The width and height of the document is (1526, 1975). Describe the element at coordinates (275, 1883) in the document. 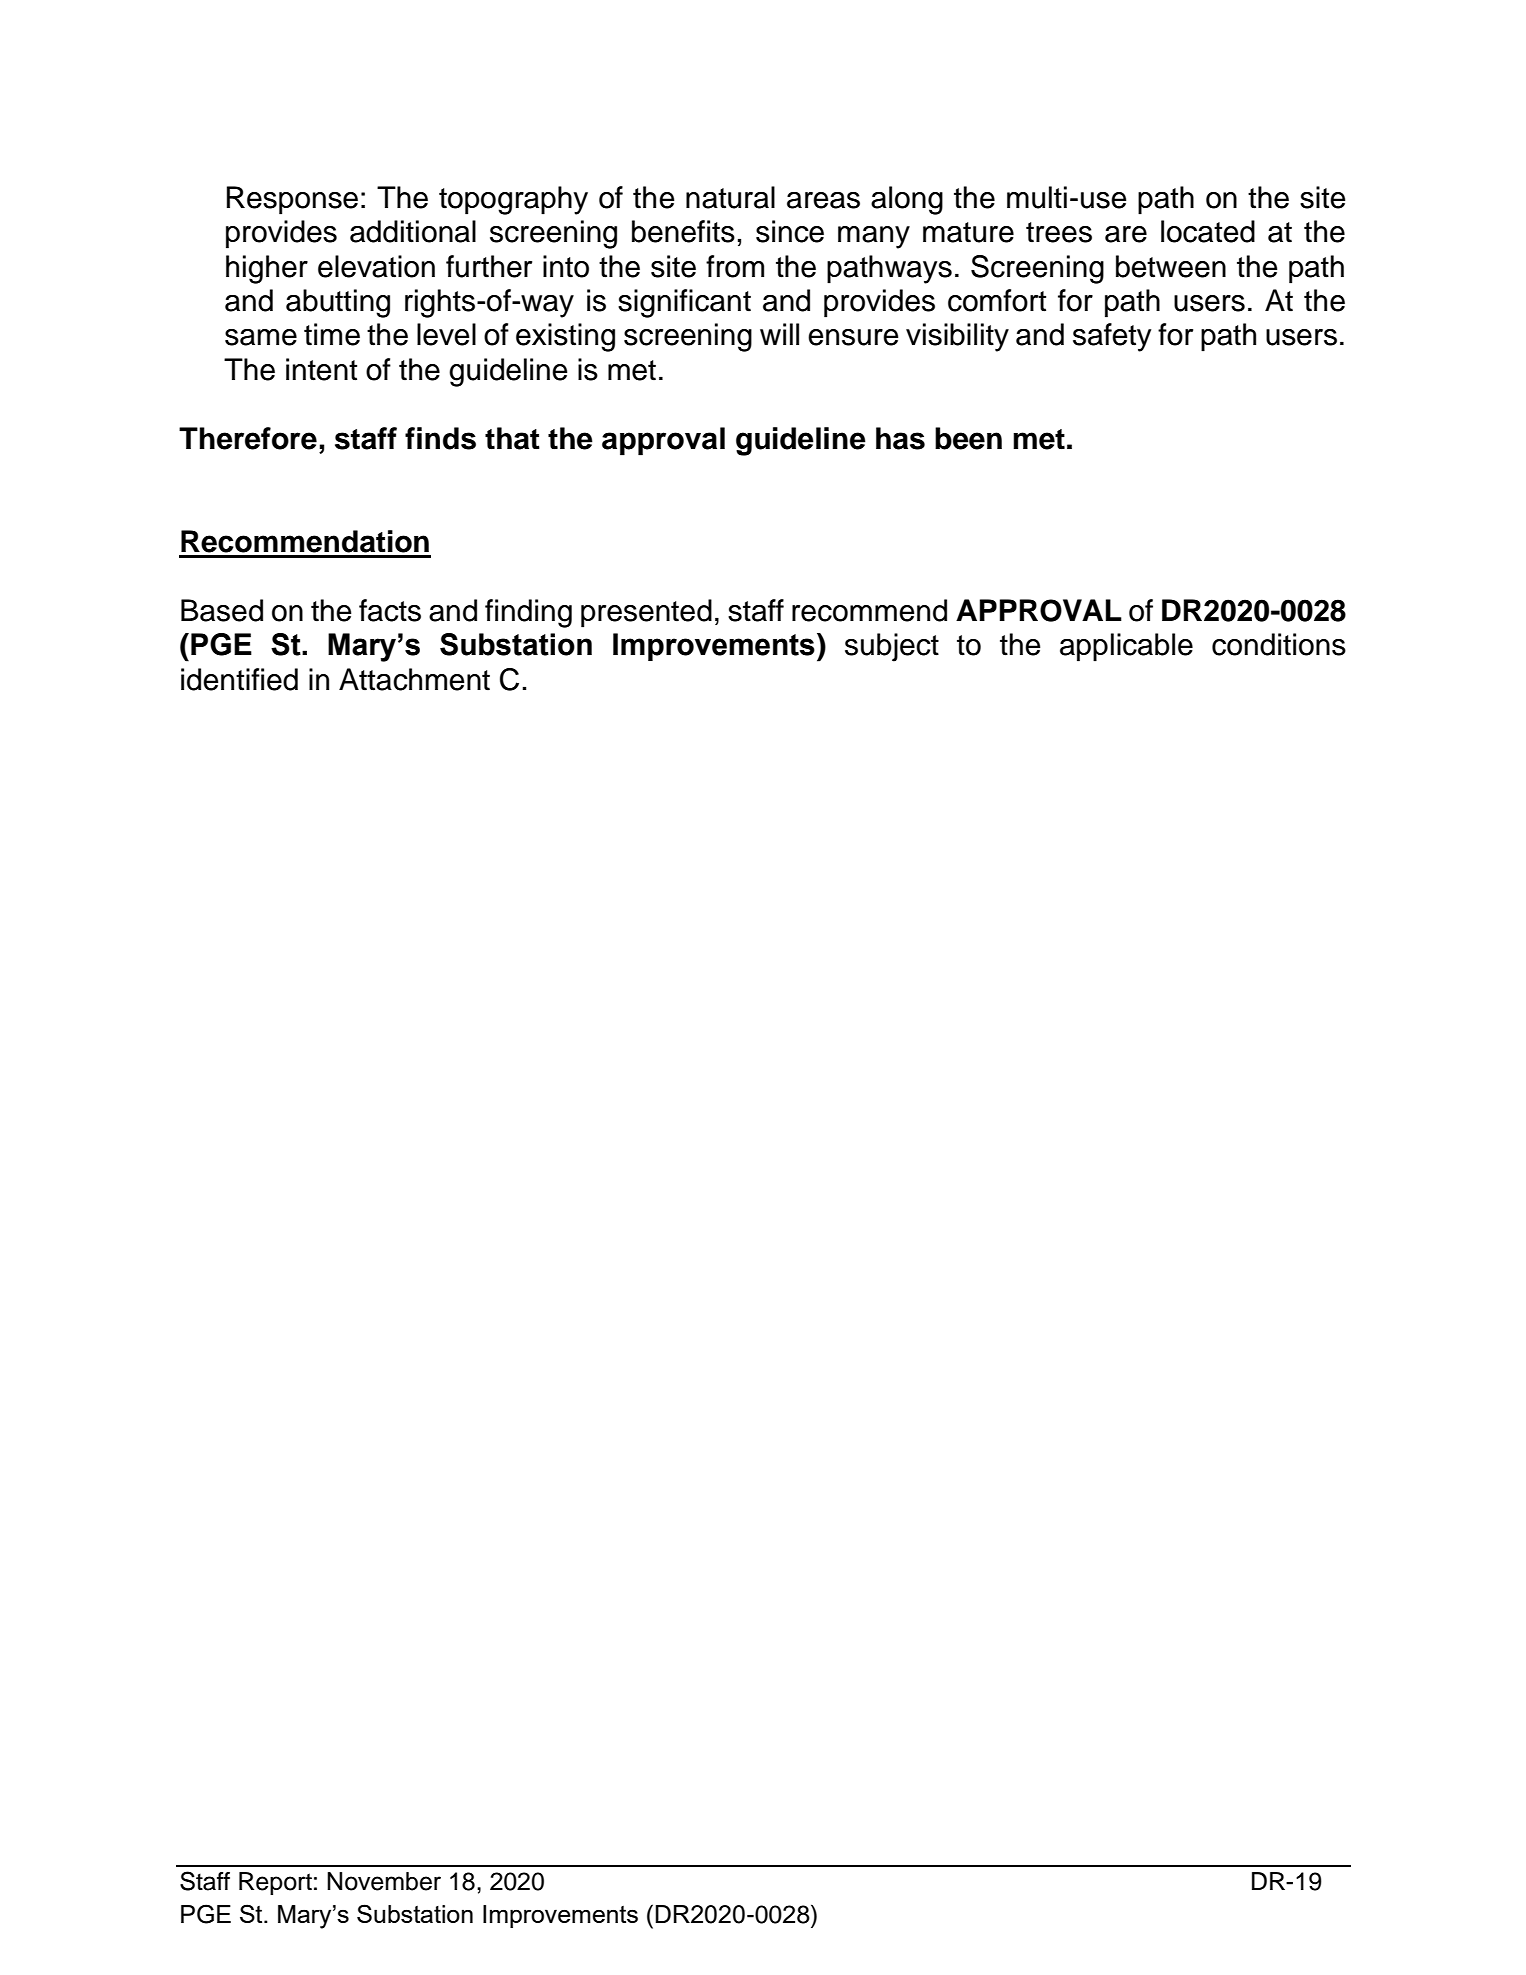

I see `Report` at that location.
